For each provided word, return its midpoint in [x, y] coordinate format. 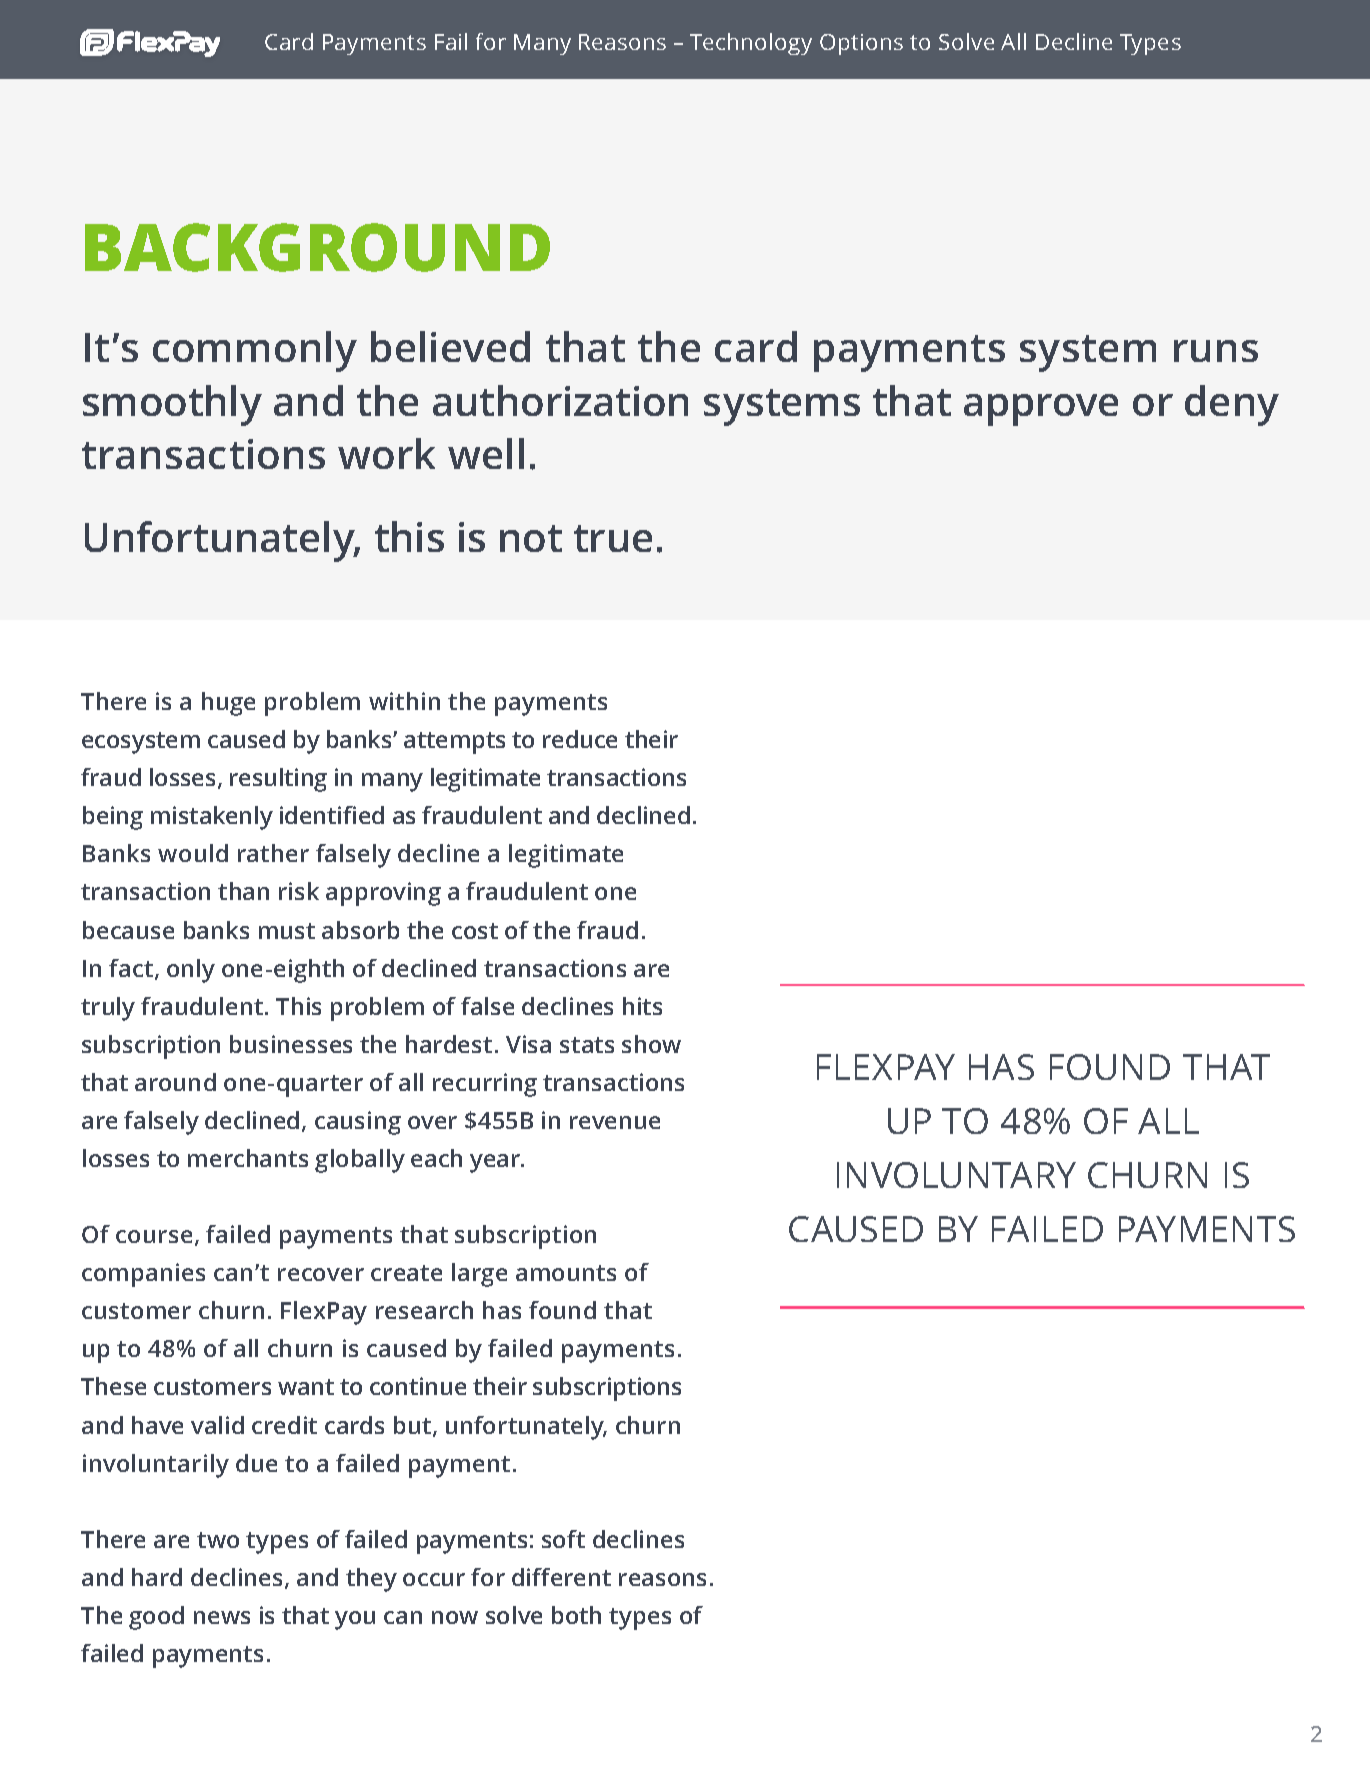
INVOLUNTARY [956, 1175]
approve [1041, 410]
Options [861, 44]
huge [228, 704]
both [576, 1615]
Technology [751, 44]
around [175, 1082]
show [651, 1044]
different [561, 1577]
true [613, 538]
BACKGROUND [317, 247]
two [218, 1540]
